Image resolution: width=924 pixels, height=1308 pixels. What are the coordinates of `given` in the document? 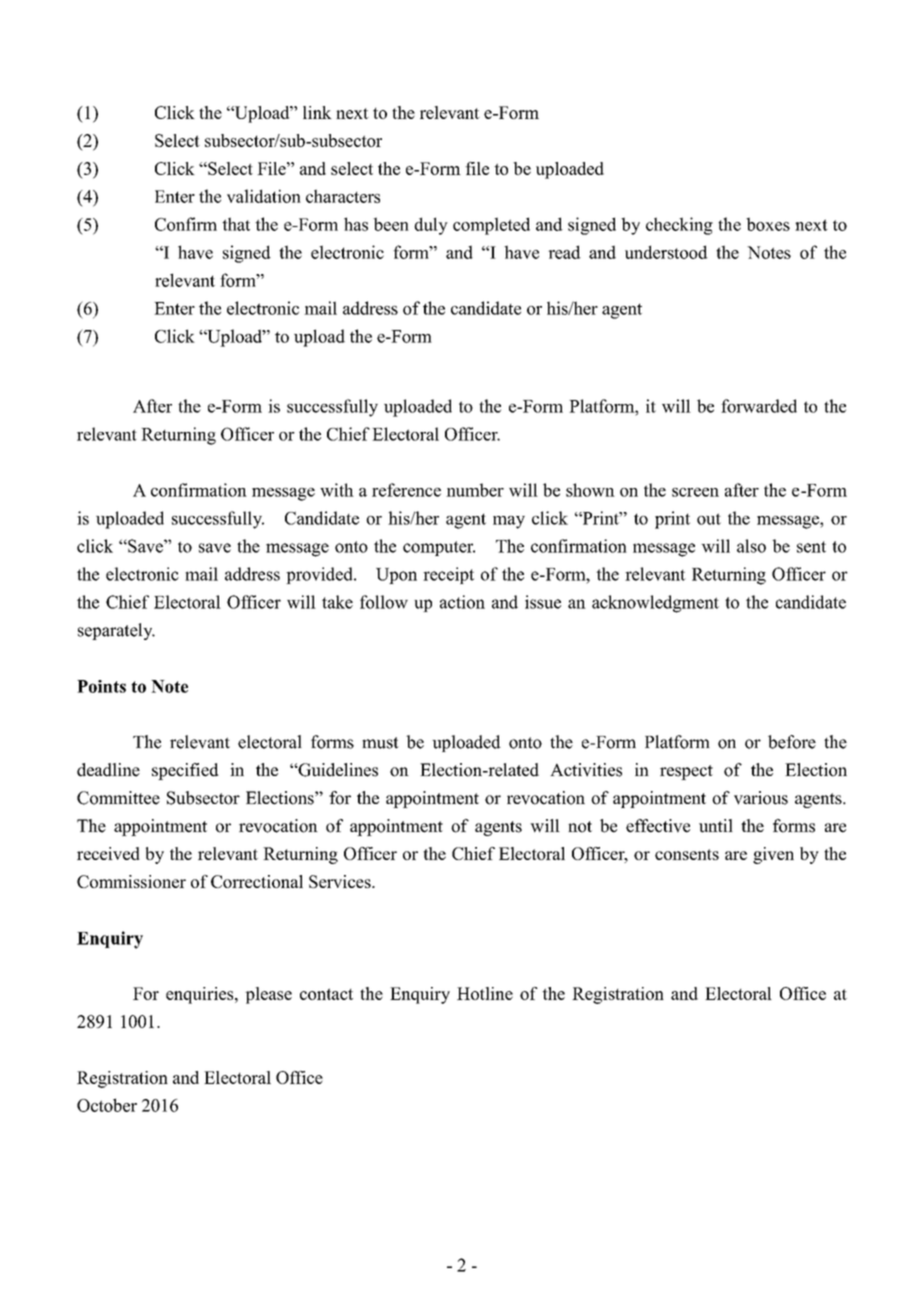 It's located at (773, 855).
